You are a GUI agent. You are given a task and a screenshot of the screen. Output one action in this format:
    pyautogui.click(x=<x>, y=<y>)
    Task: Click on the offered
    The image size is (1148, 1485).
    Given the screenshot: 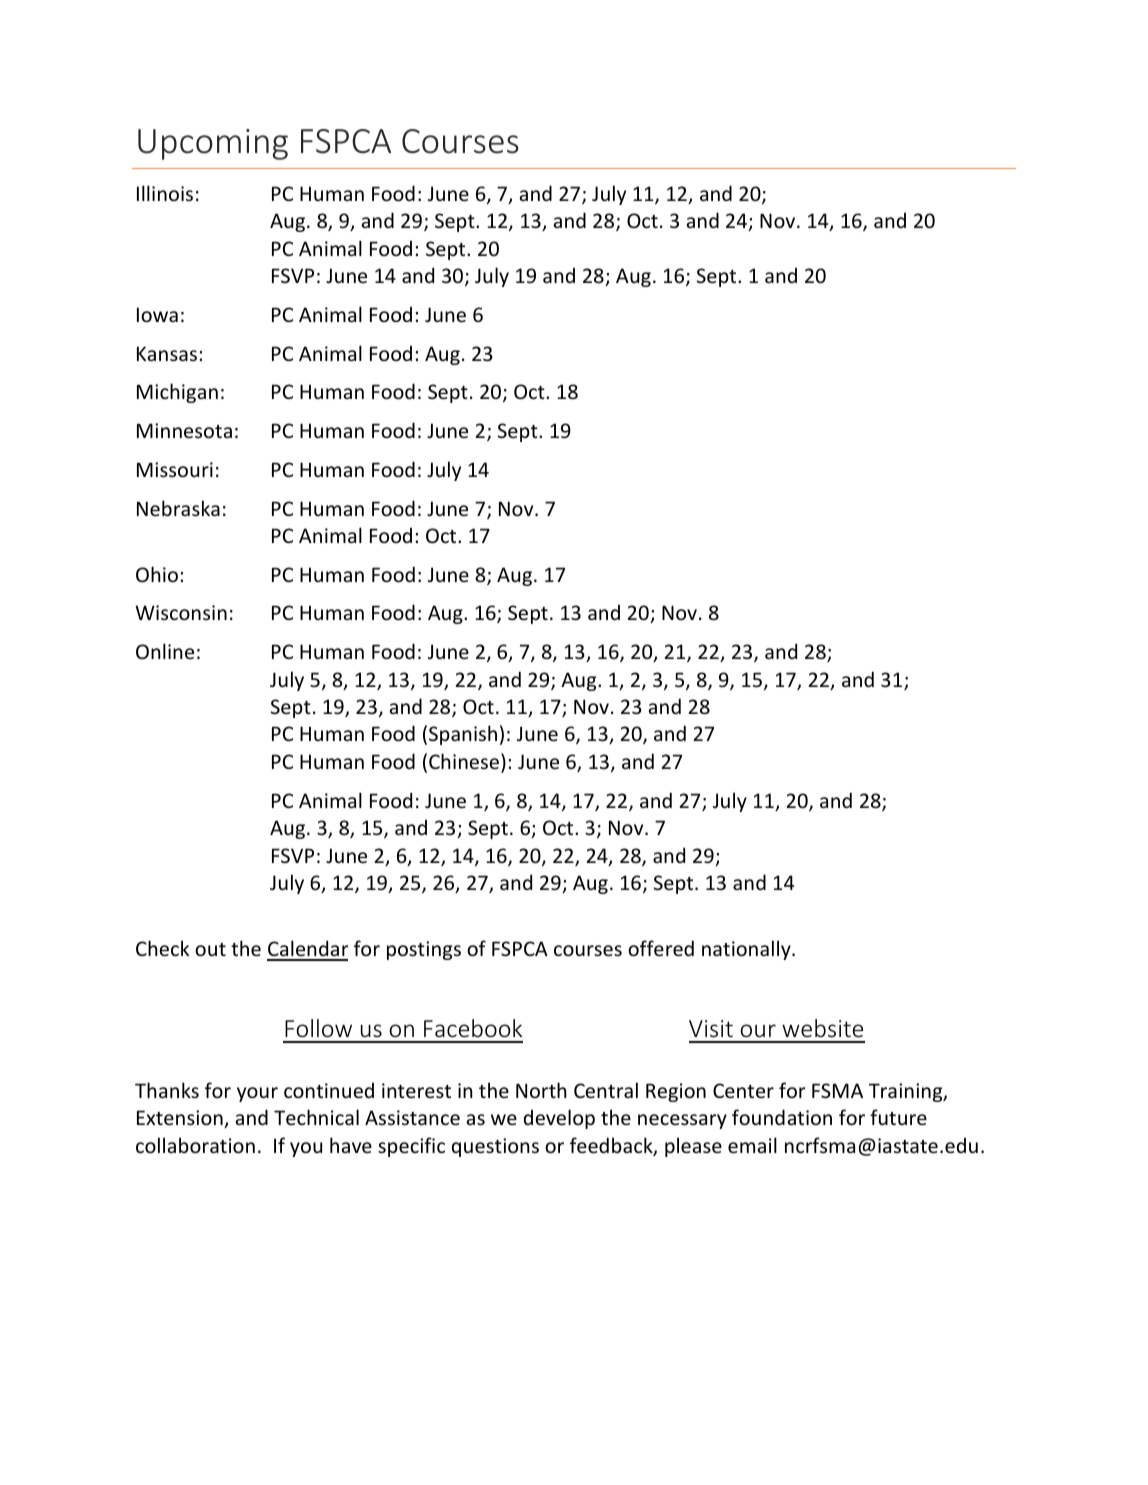 What is the action you would take?
    pyautogui.click(x=661, y=948)
